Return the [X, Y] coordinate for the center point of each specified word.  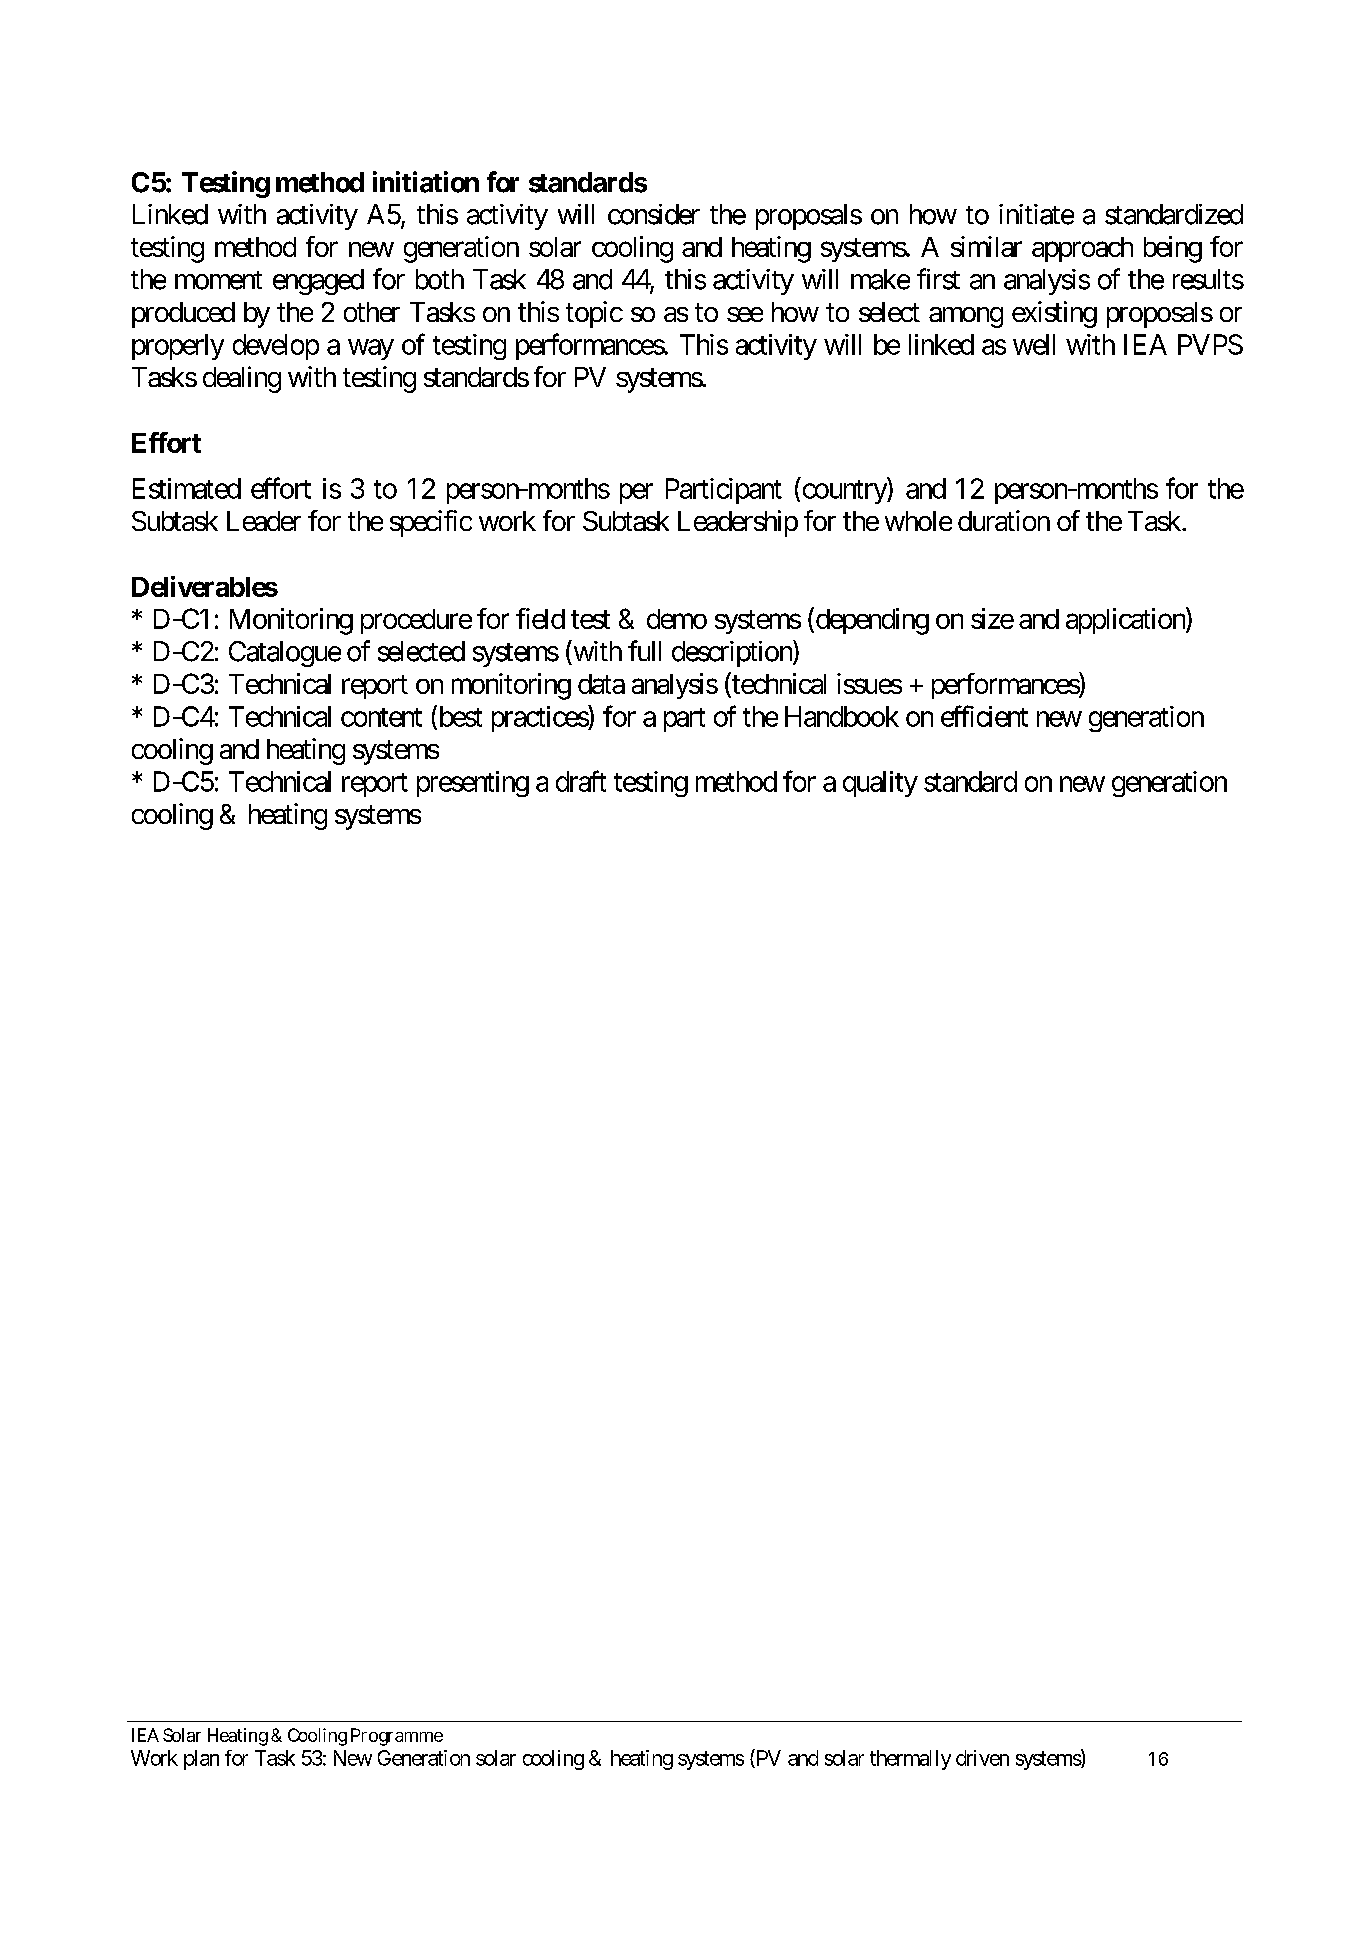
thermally [910, 1760]
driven [982, 1758]
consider [654, 214]
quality [880, 784]
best [459, 717]
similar [986, 246]
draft [581, 781]
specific [431, 523]
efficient [984, 716]
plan [201, 1760]
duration [1004, 520]
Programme [397, 1737]
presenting [473, 784]
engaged [318, 282]
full [644, 650]
